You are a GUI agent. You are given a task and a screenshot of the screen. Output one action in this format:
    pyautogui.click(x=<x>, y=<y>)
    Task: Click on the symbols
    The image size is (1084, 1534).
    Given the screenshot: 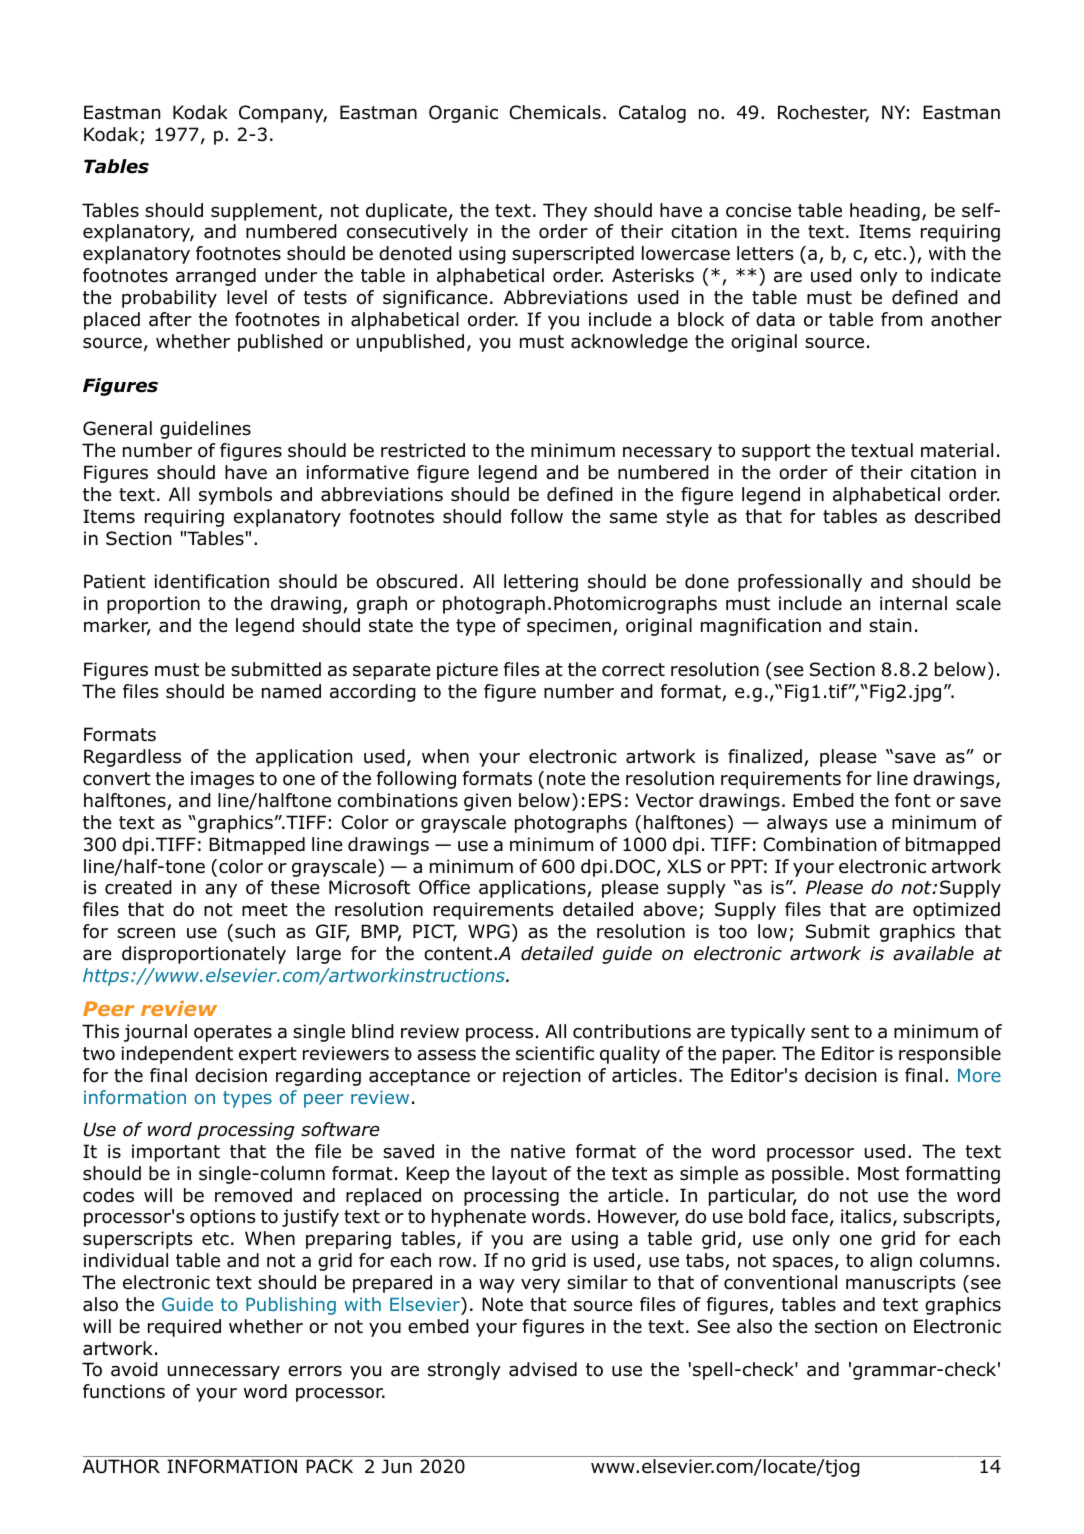 What is the action you would take?
    pyautogui.click(x=235, y=496)
